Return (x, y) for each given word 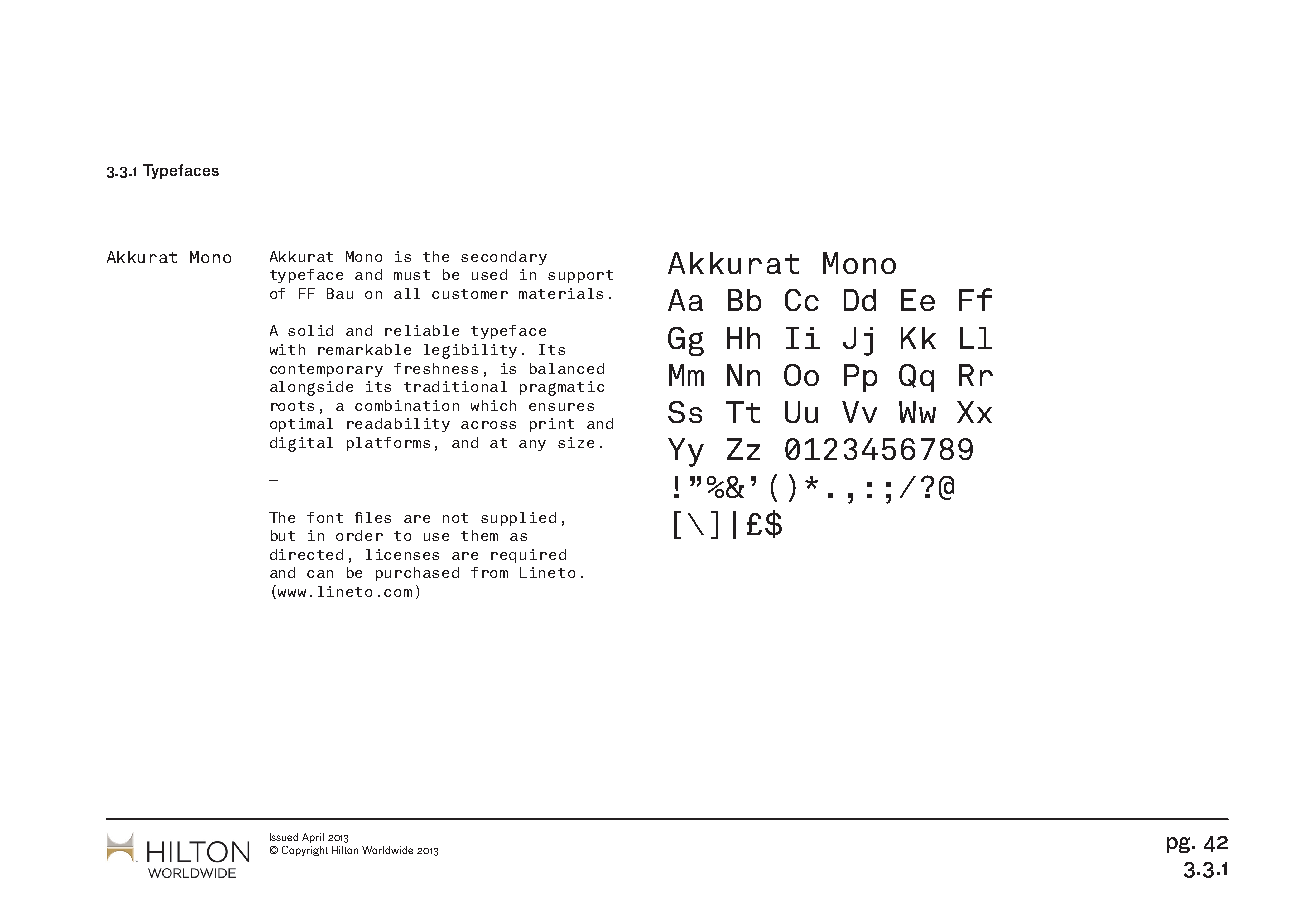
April (313, 838)
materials (561, 293)
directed (306, 554)
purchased (417, 574)
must (412, 275)
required (528, 556)
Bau (340, 293)
